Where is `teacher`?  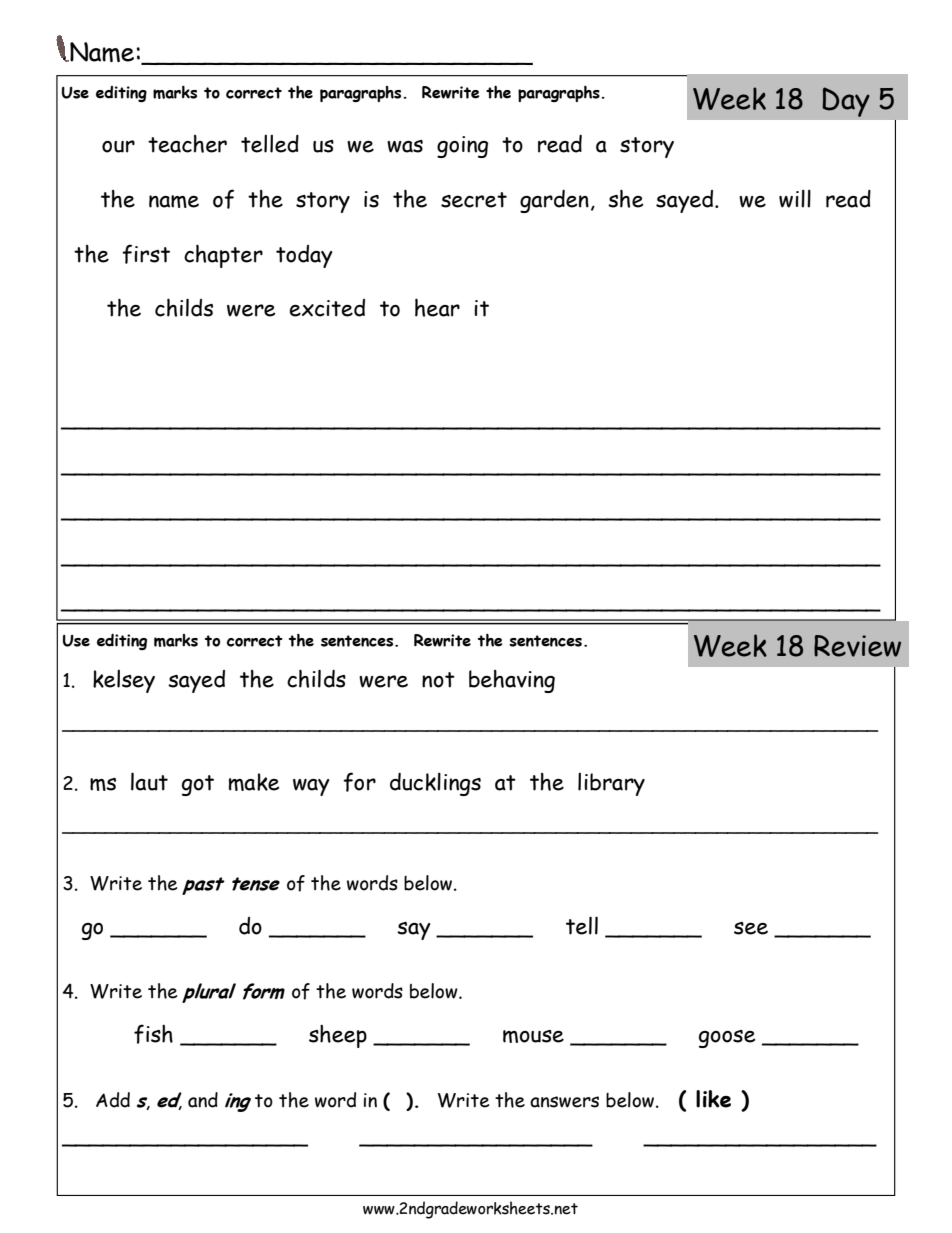
teacher is located at coordinates (187, 144).
